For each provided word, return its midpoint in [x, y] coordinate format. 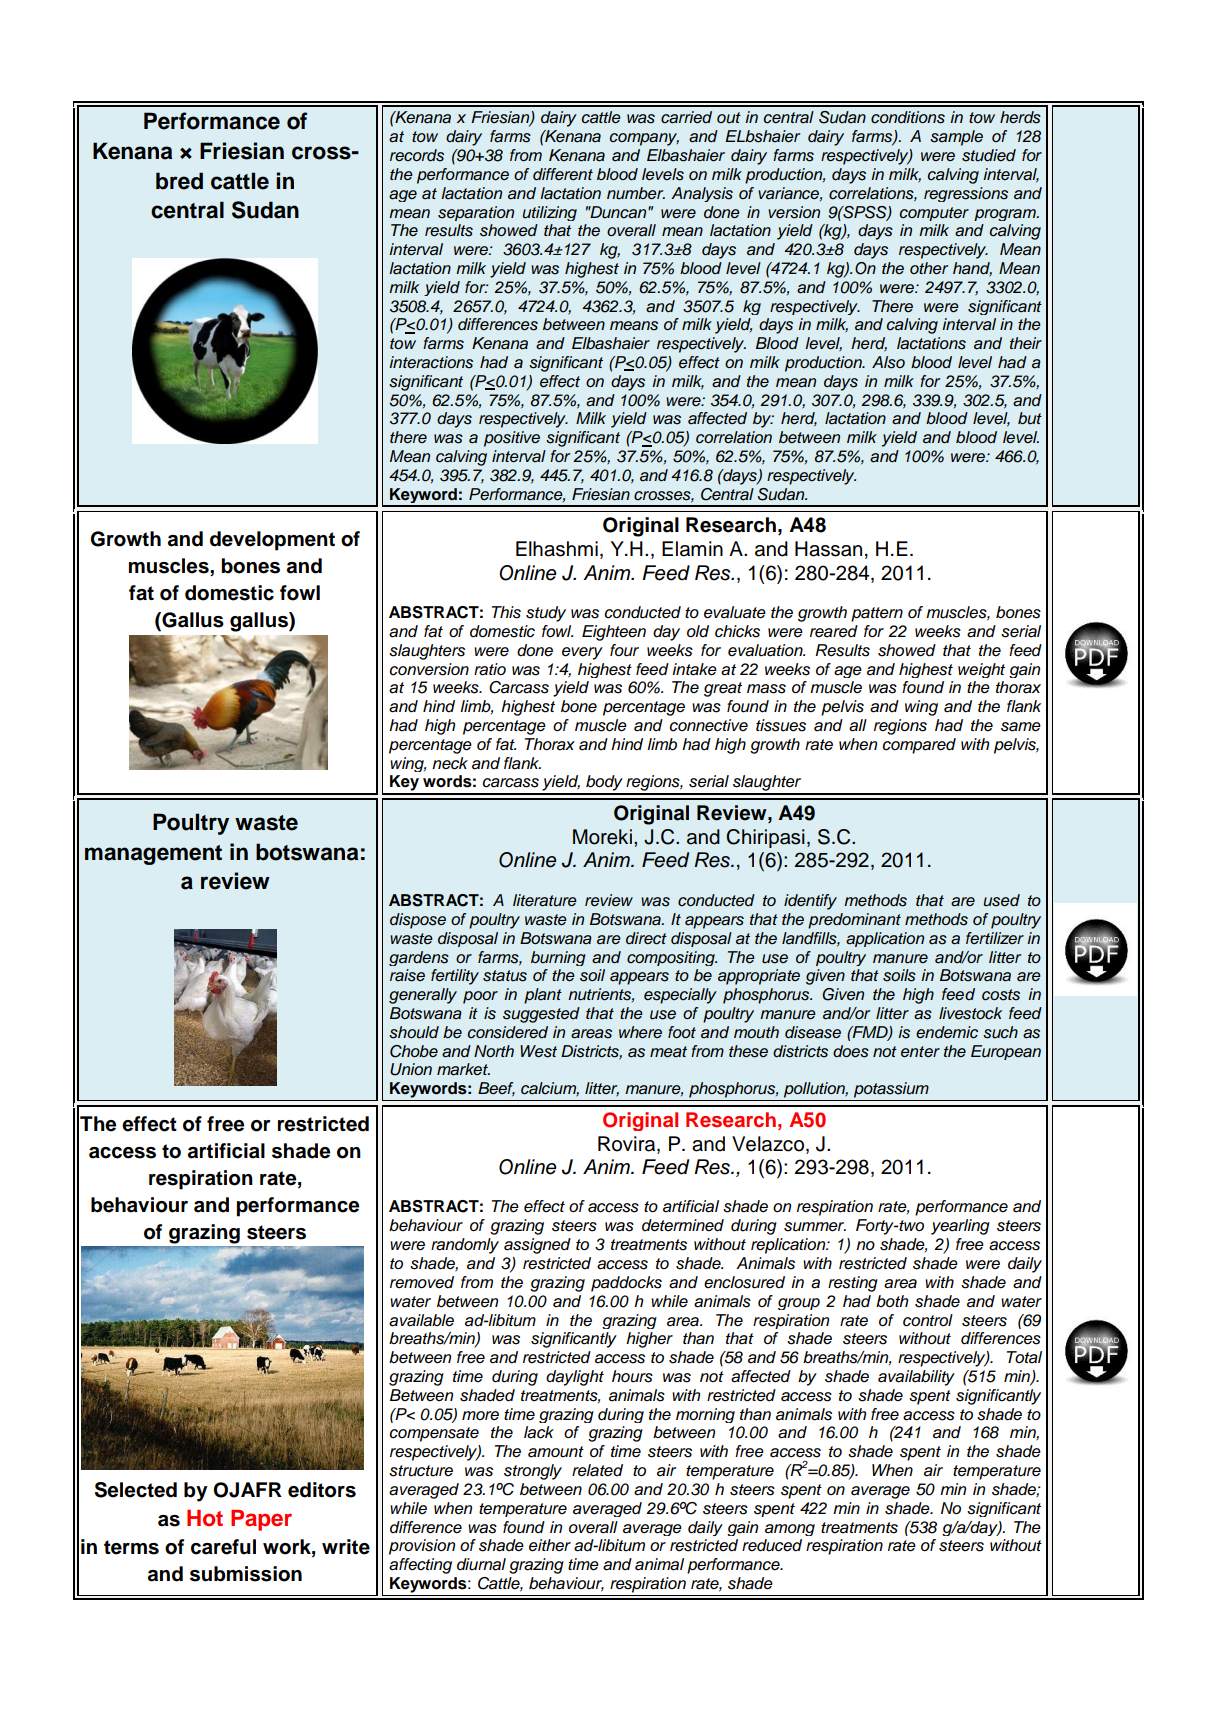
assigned [537, 1246]
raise [407, 975]
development [272, 541]
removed [422, 1282]
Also [888, 362]
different [563, 174]
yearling [960, 1227]
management [153, 855]
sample [956, 138]
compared [919, 746]
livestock [970, 1013]
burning [558, 958]
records [417, 155]
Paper [261, 1520]
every [582, 653]
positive [512, 439]
